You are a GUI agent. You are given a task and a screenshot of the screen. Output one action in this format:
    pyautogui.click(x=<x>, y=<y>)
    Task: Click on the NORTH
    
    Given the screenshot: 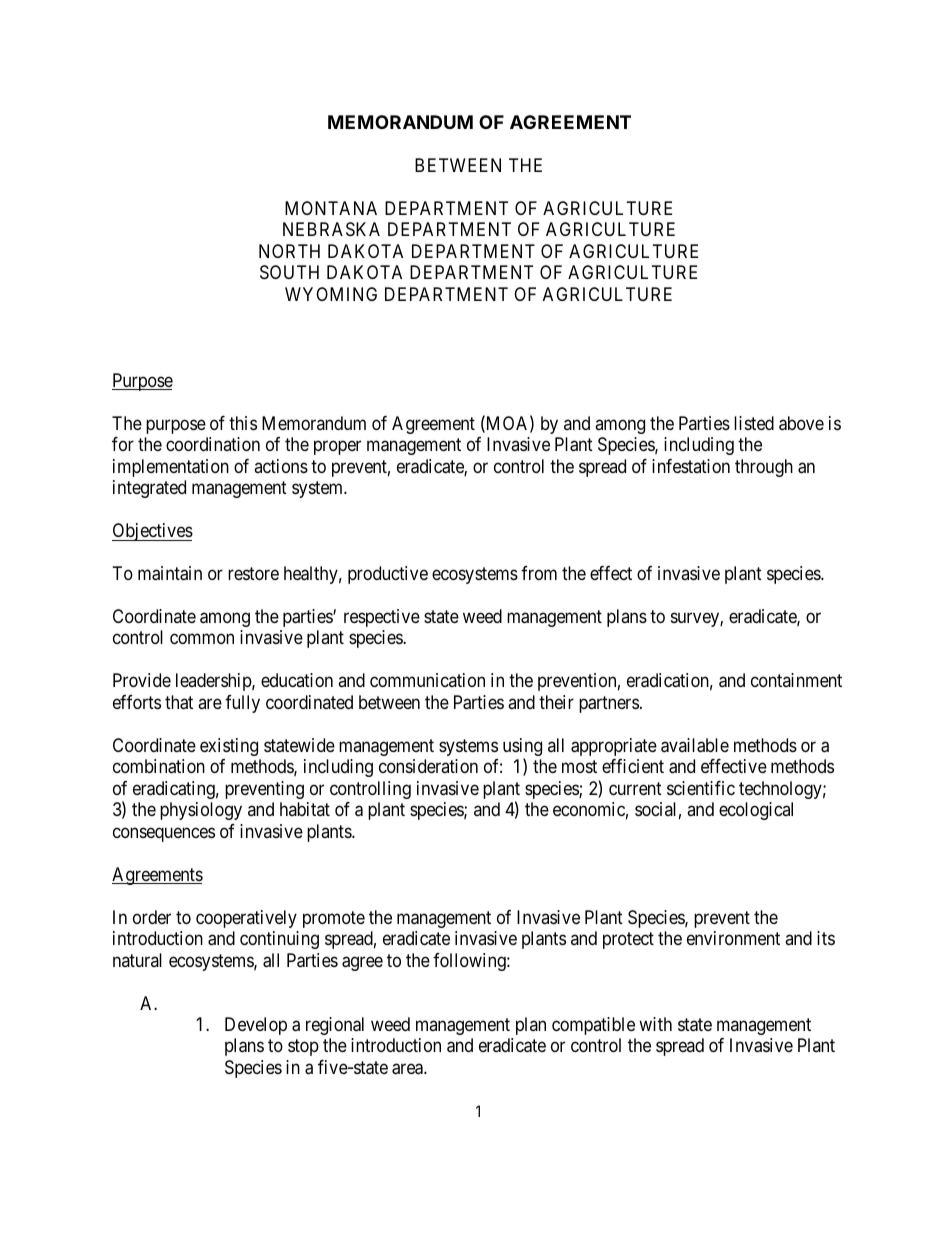 What is the action you would take?
    pyautogui.click(x=289, y=251)
